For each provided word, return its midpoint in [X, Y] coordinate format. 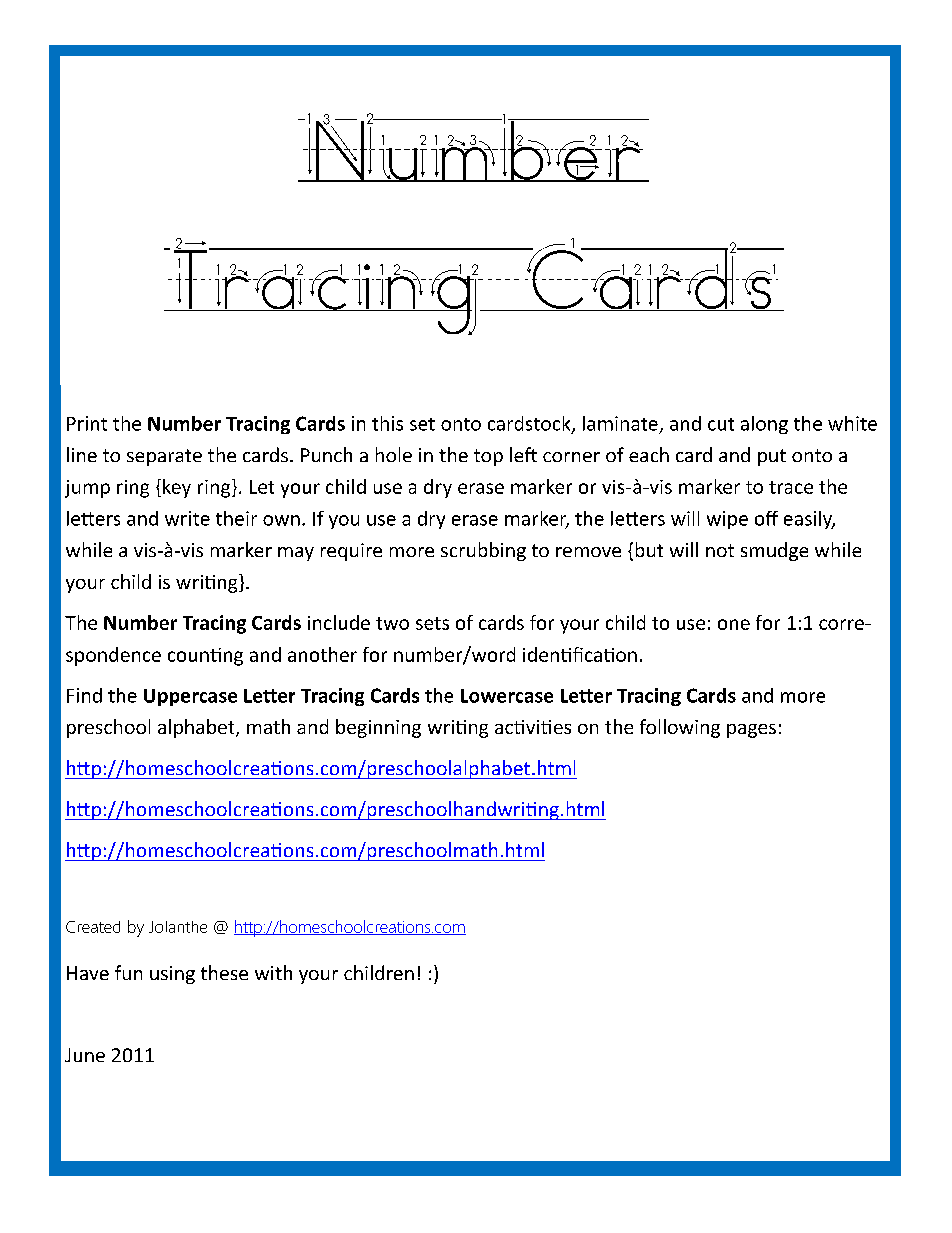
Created [93, 927]
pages [751, 731]
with [273, 972]
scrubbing [483, 551]
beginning [378, 728]
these [224, 972]
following [680, 728]
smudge [774, 551]
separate [164, 457]
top [488, 457]
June [85, 1055]
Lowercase [507, 696]
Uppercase [190, 697]
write [187, 518]
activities [533, 727]
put [772, 457]
